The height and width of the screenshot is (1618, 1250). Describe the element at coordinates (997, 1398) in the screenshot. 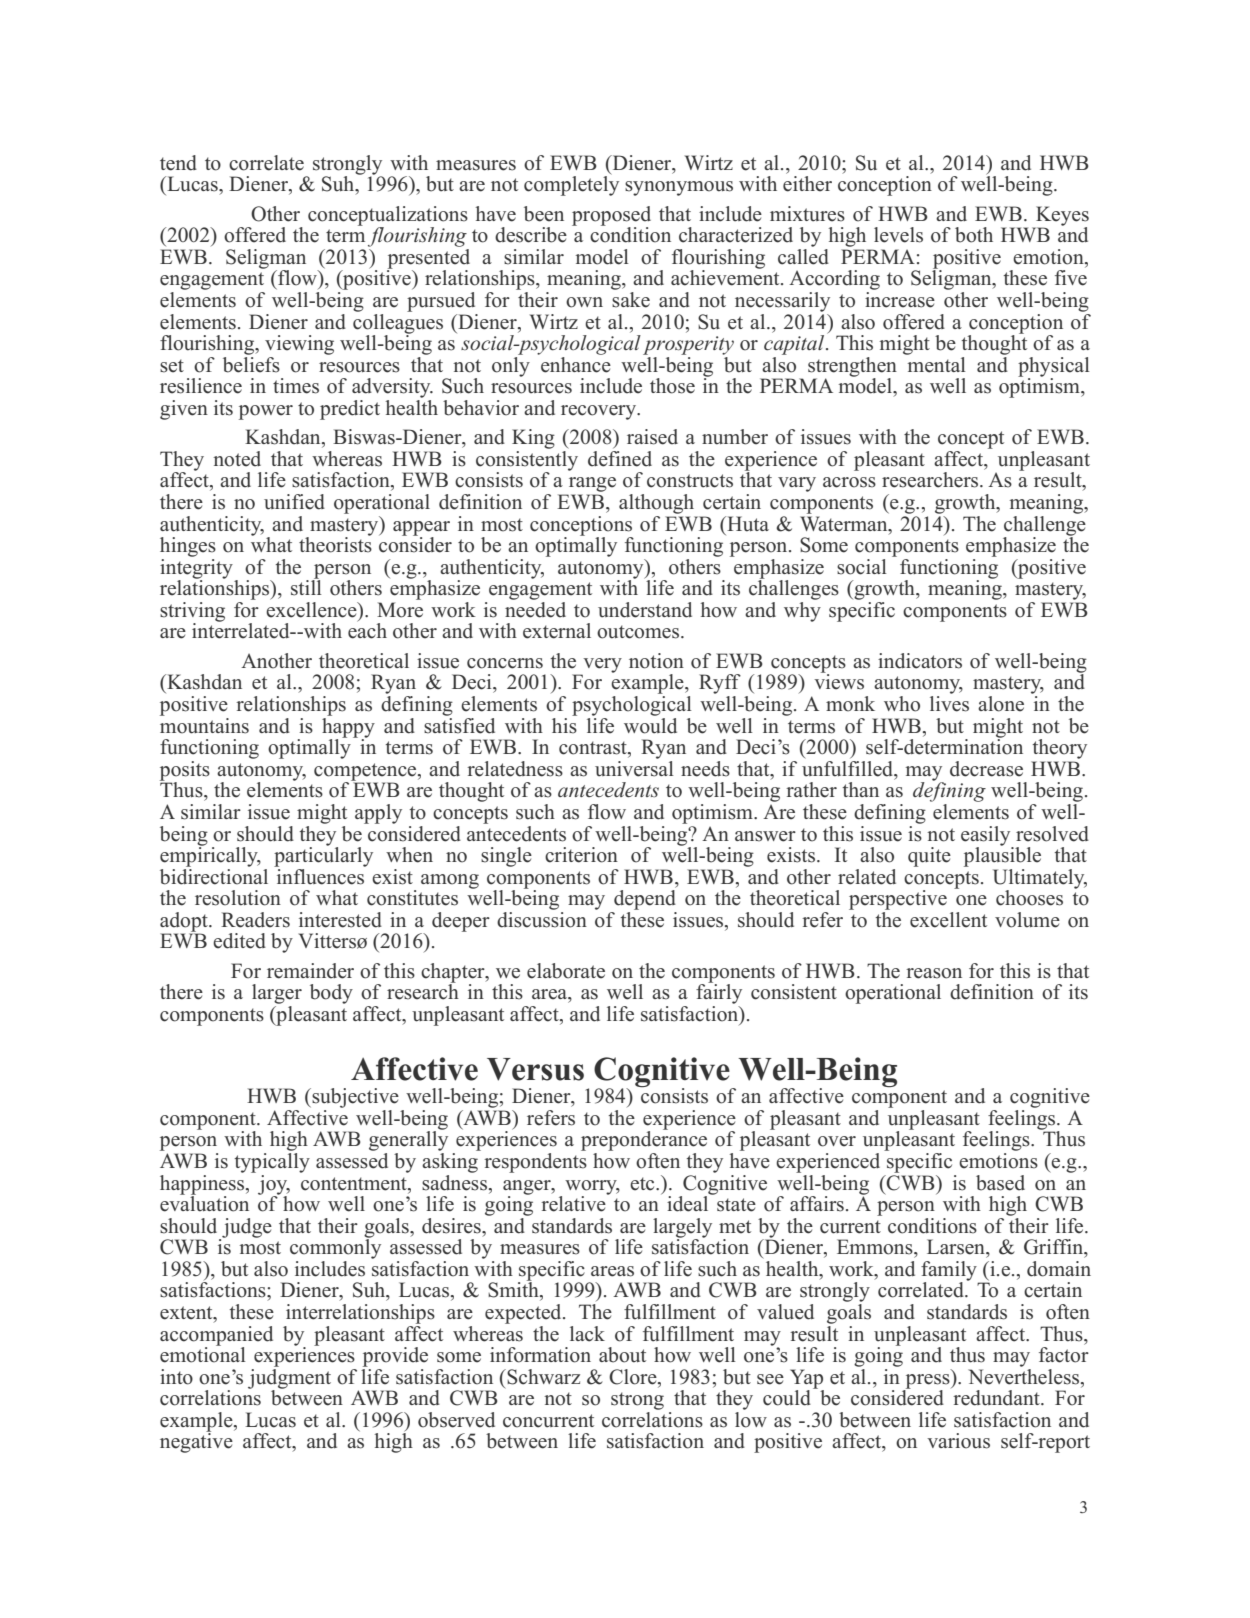

I see `redundant` at that location.
